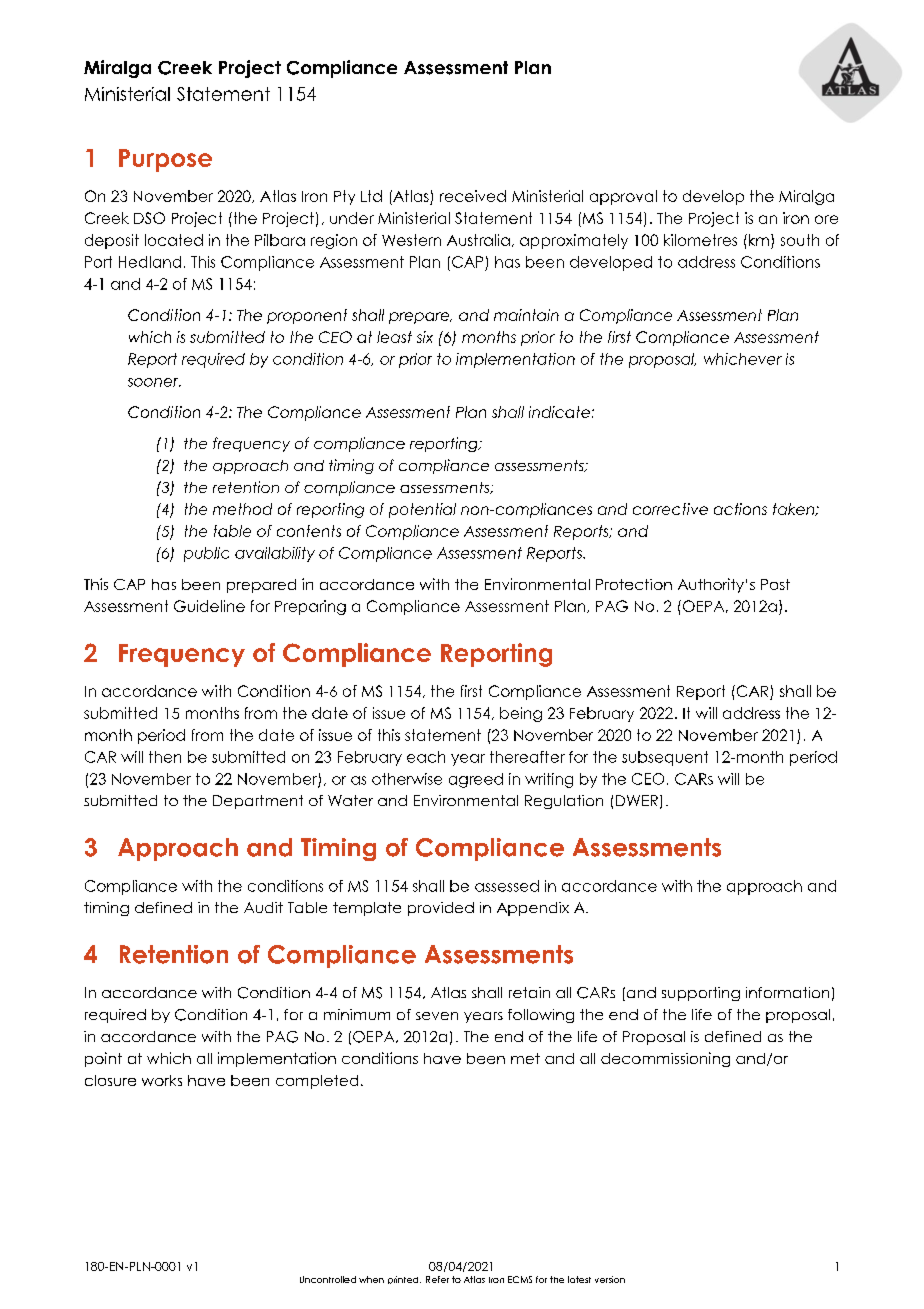 This screenshot has height=1309, width=924. Describe the element at coordinates (775, 584) in the screenshot. I see `Post` at that location.
